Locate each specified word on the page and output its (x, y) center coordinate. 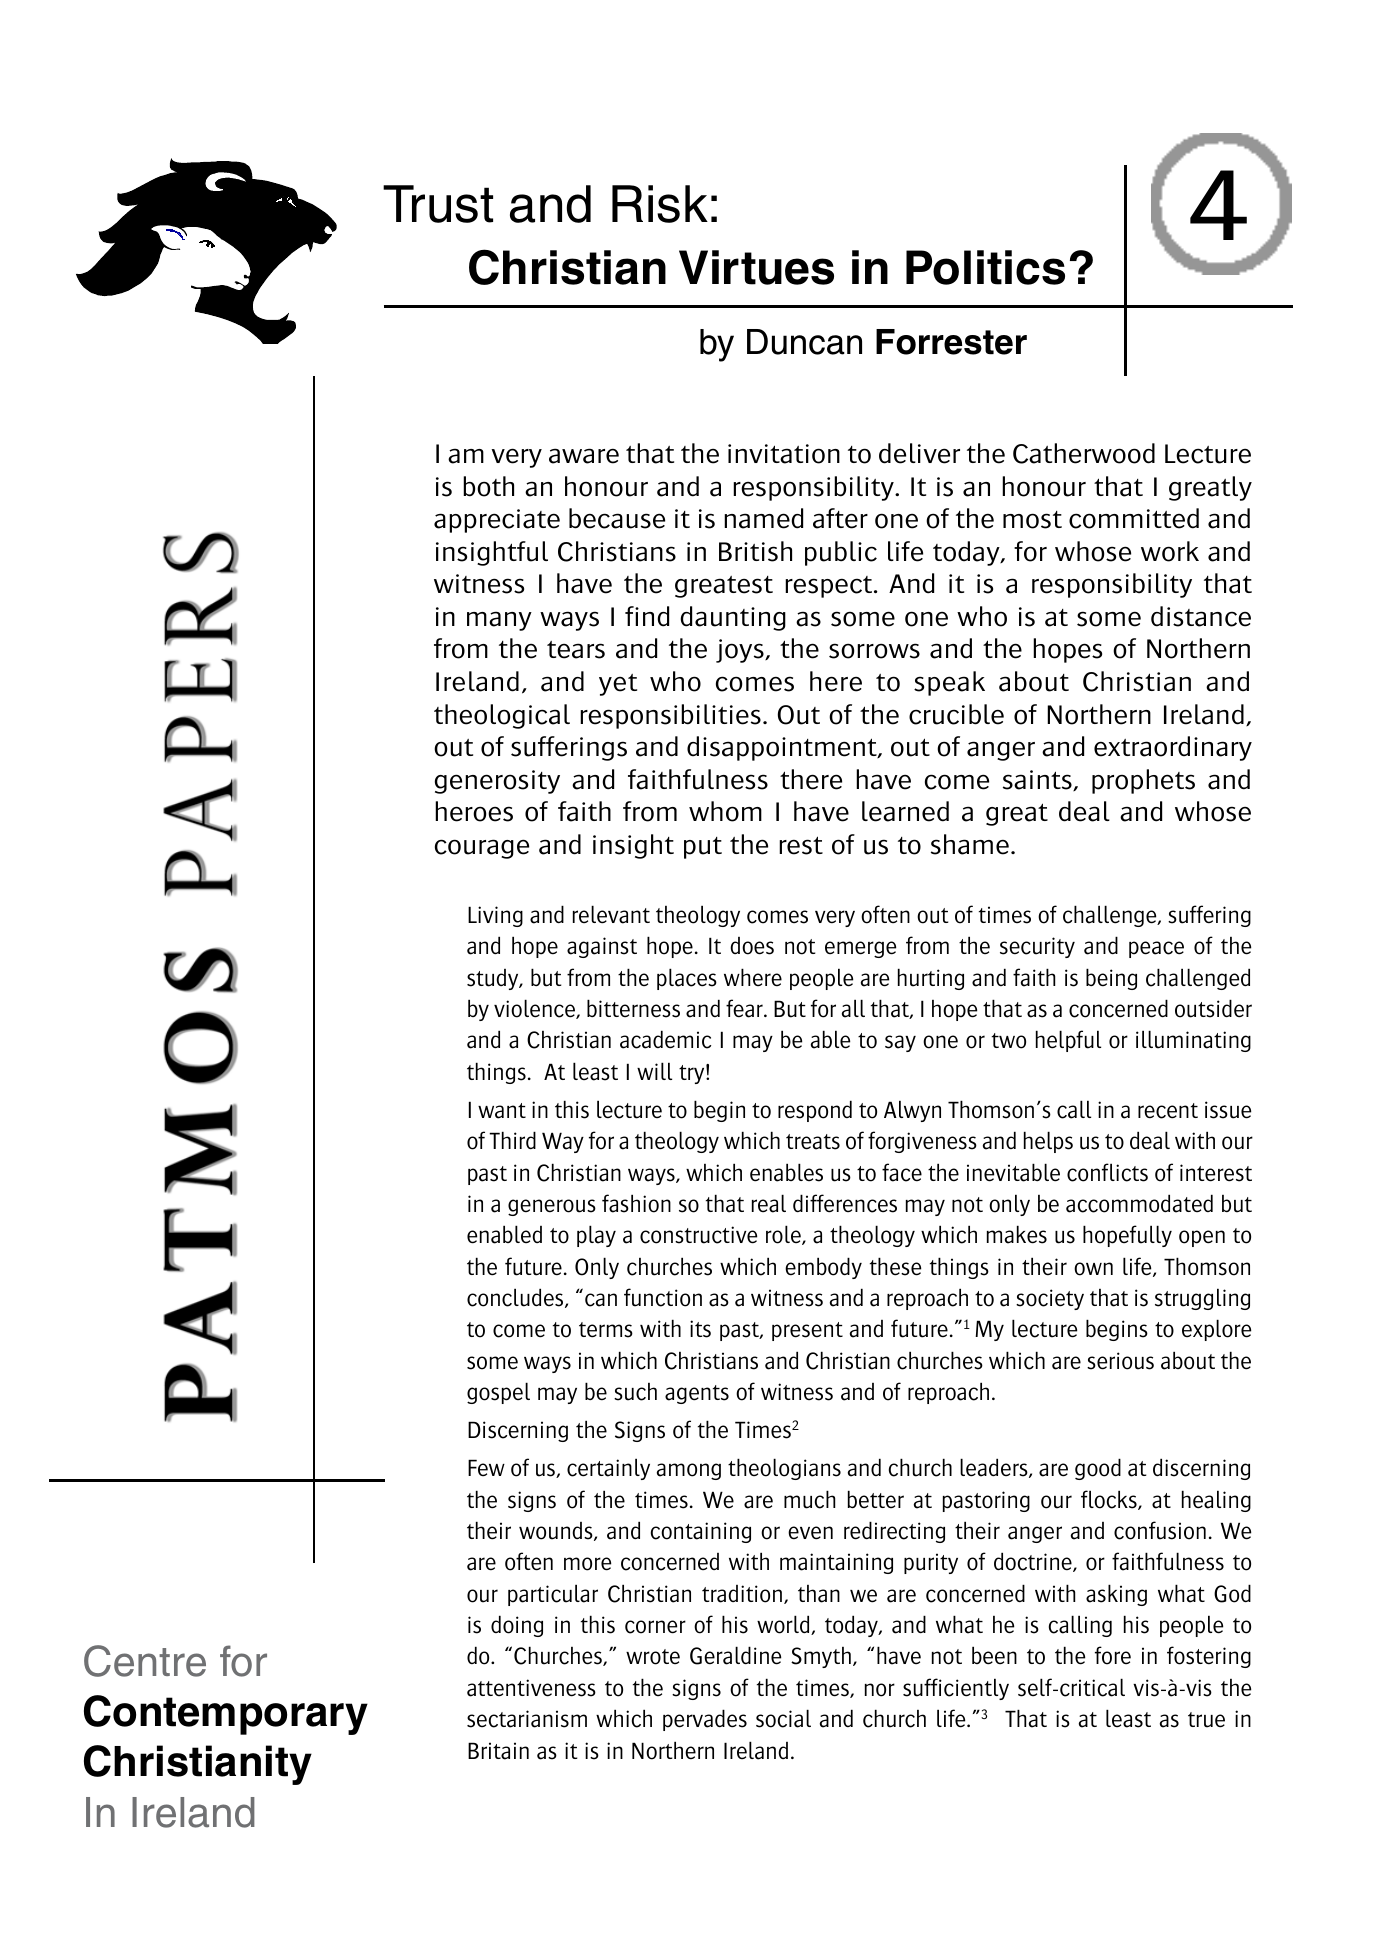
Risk (660, 204)
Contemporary (226, 1715)
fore (1113, 1655)
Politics (985, 267)
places (687, 979)
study (494, 979)
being (1111, 979)
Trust (438, 204)
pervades (705, 1720)
